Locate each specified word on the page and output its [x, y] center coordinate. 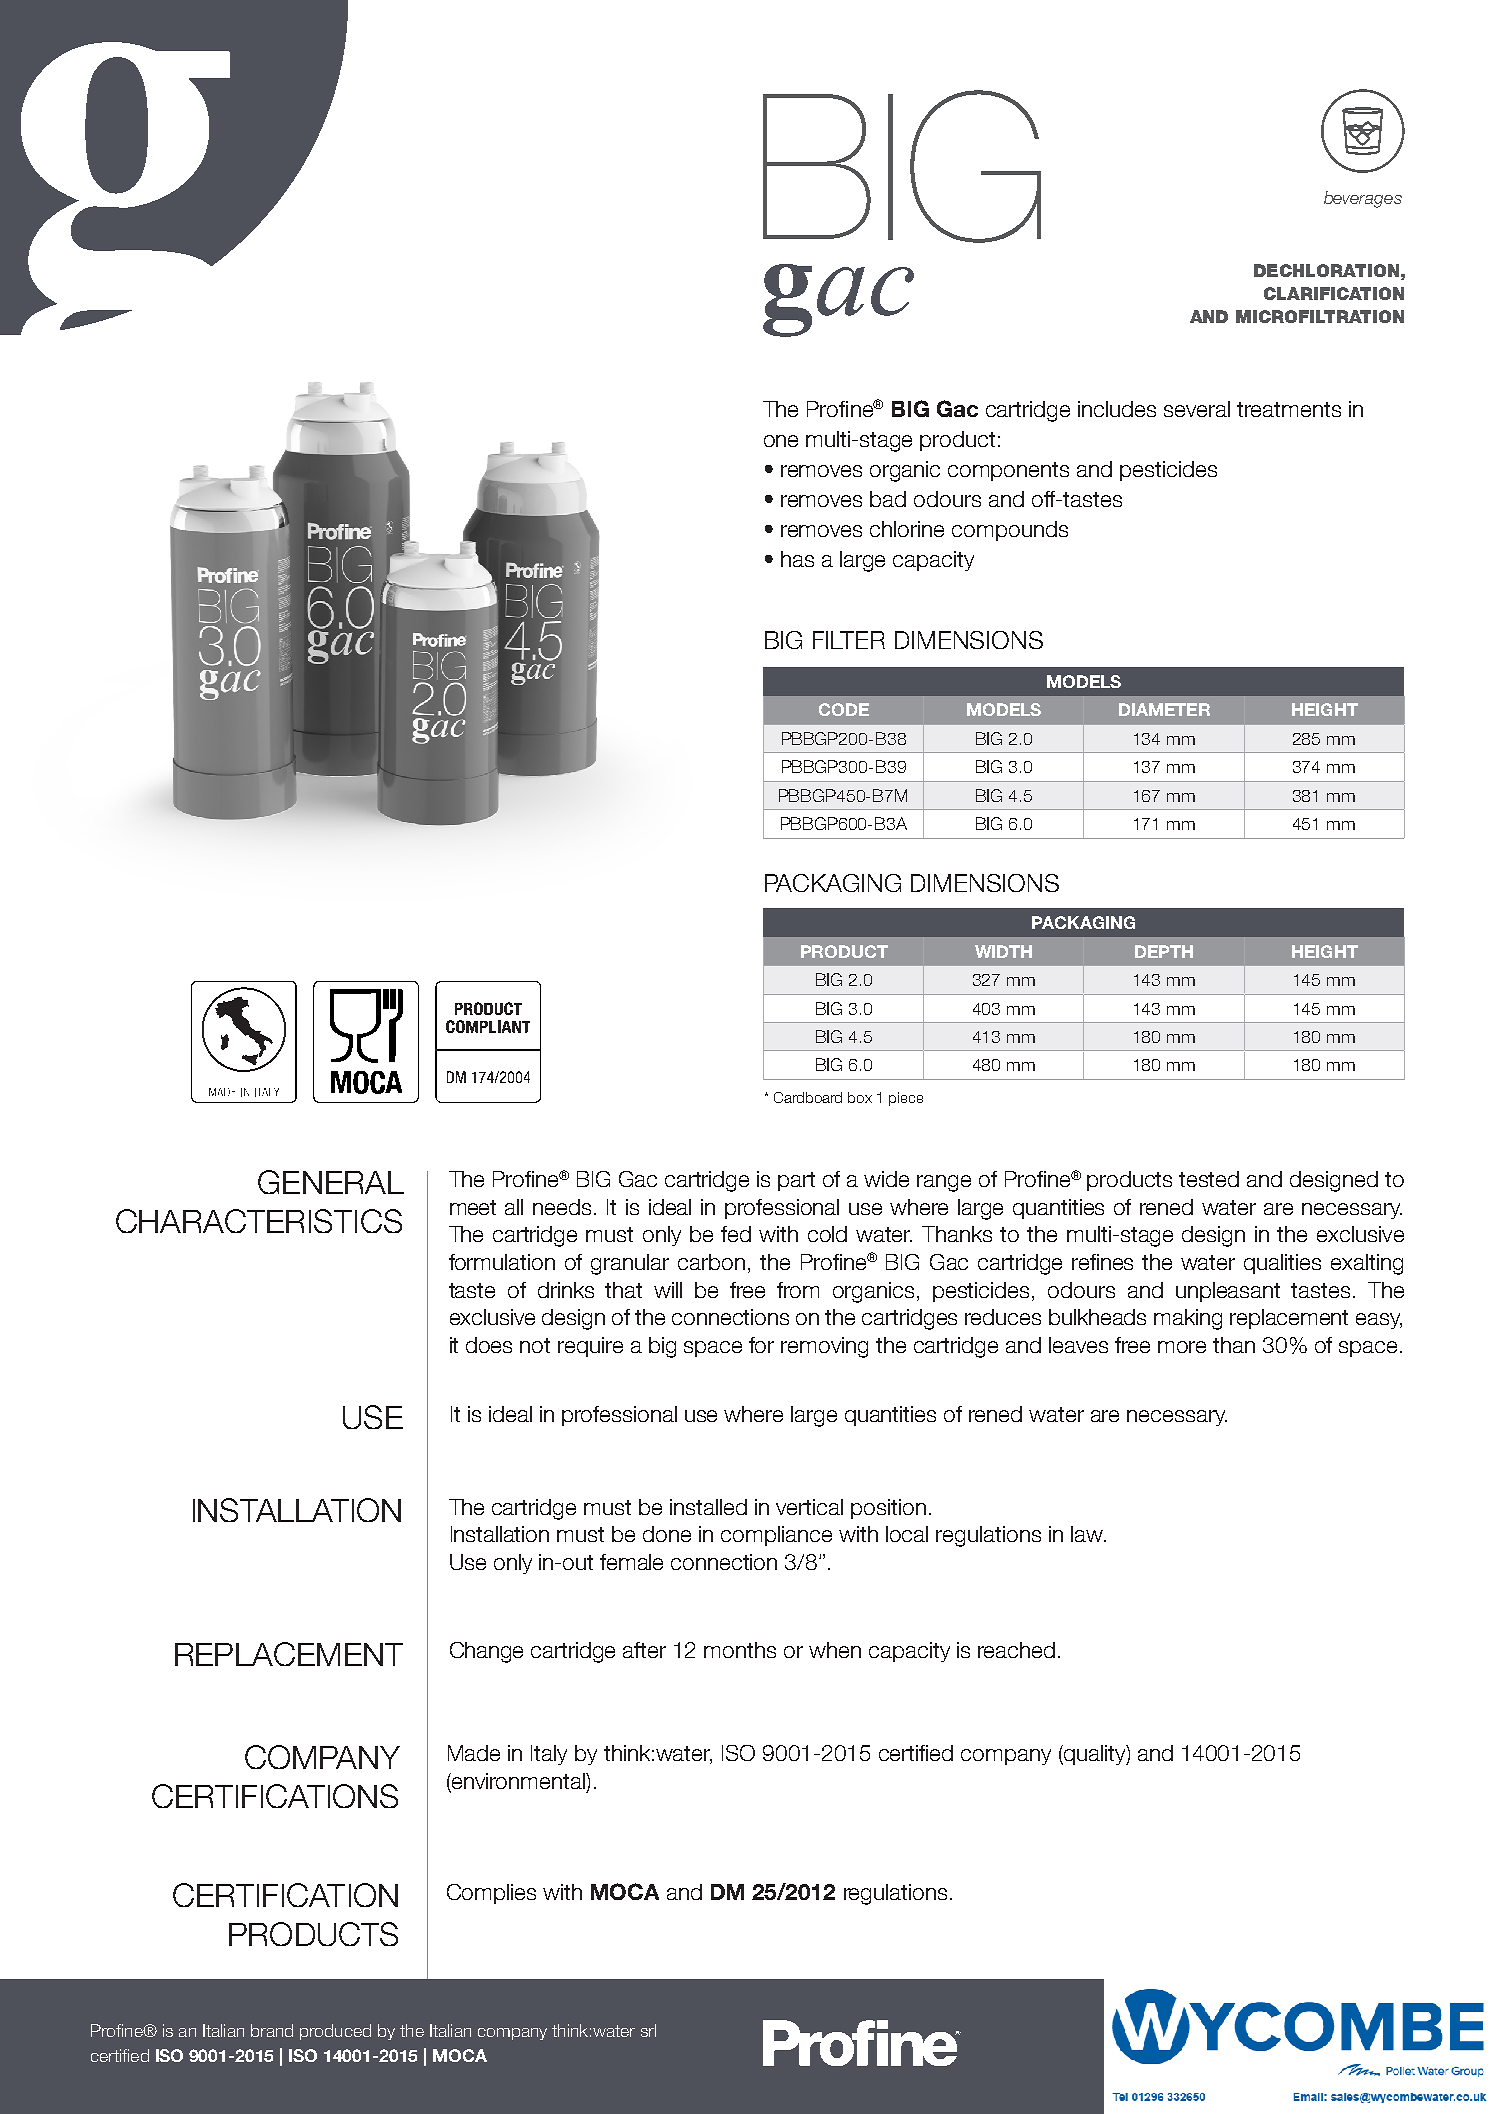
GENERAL [331, 1182]
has [797, 559]
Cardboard [808, 1097]
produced [335, 2032]
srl [648, 2030]
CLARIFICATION [1334, 293]
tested [1209, 1179]
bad [888, 499]
